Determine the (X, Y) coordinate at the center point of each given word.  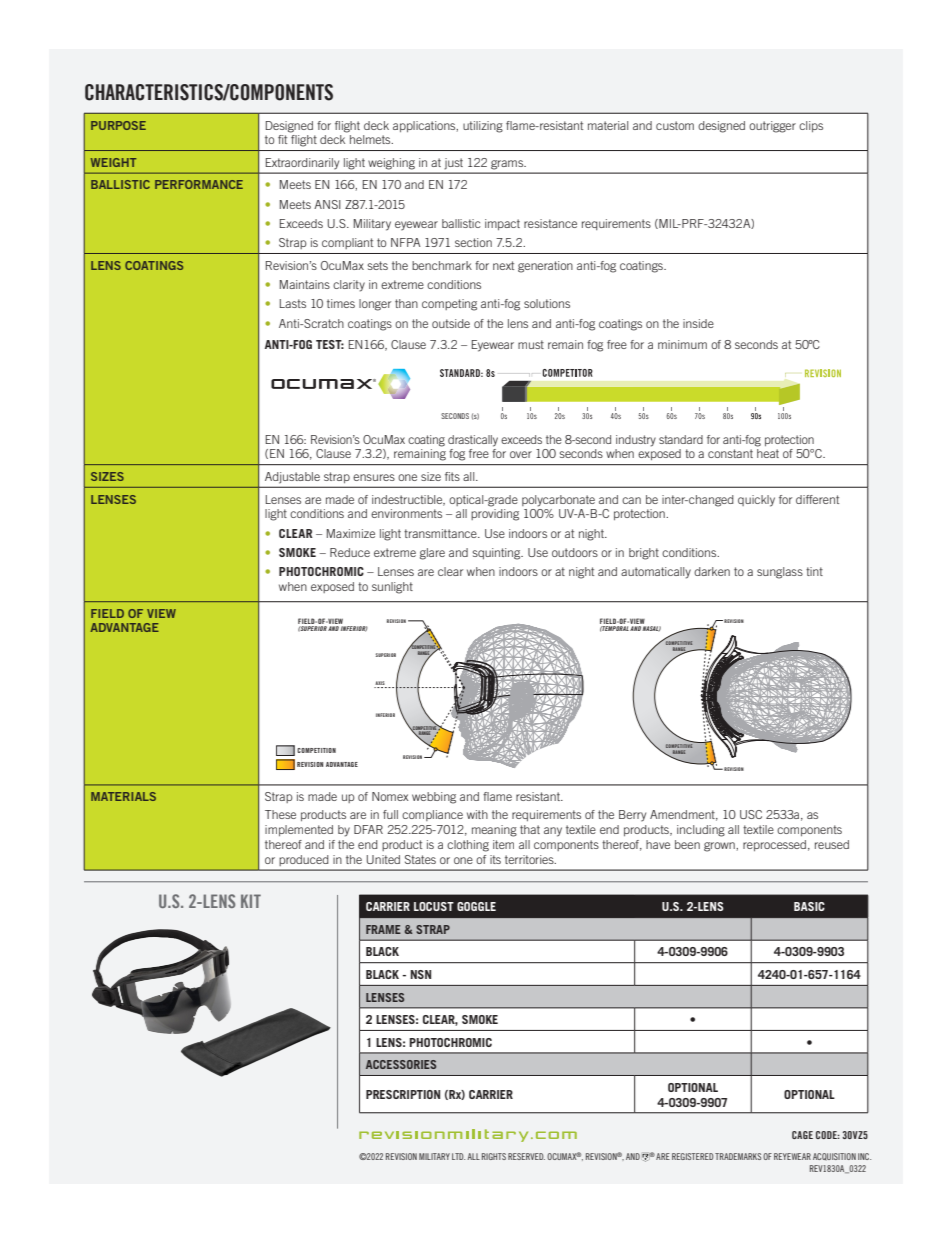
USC (751, 814)
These (280, 814)
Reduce (350, 552)
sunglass (780, 573)
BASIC (809, 906)
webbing (434, 798)
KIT (251, 901)
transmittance (441, 533)
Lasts (293, 303)
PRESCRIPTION (403, 1094)
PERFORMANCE (199, 184)
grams (508, 164)
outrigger (772, 127)
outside (451, 323)
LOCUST (434, 906)
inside (698, 323)
